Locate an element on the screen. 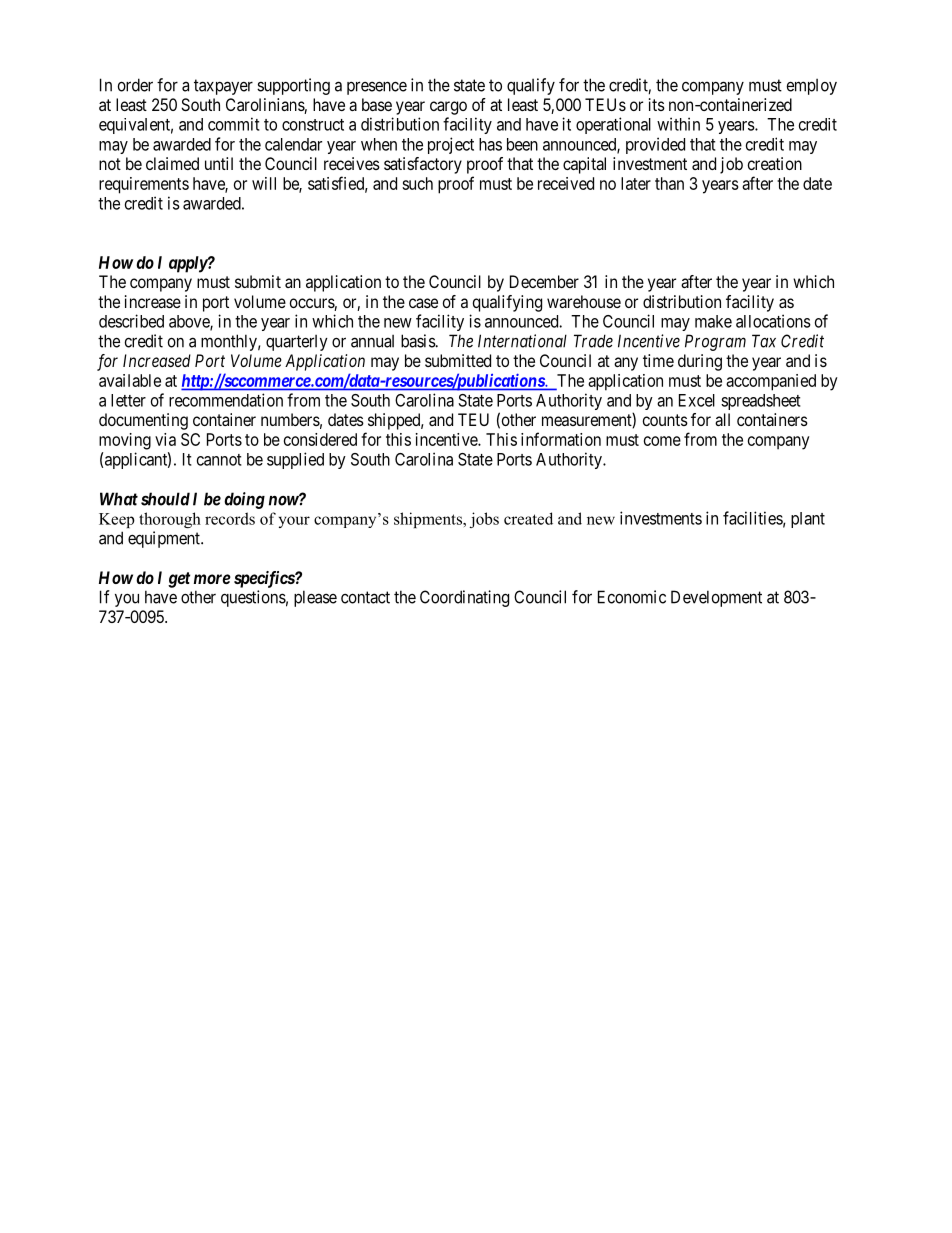 This screenshot has width=952, height=1233. basis is located at coordinates (418, 341).
